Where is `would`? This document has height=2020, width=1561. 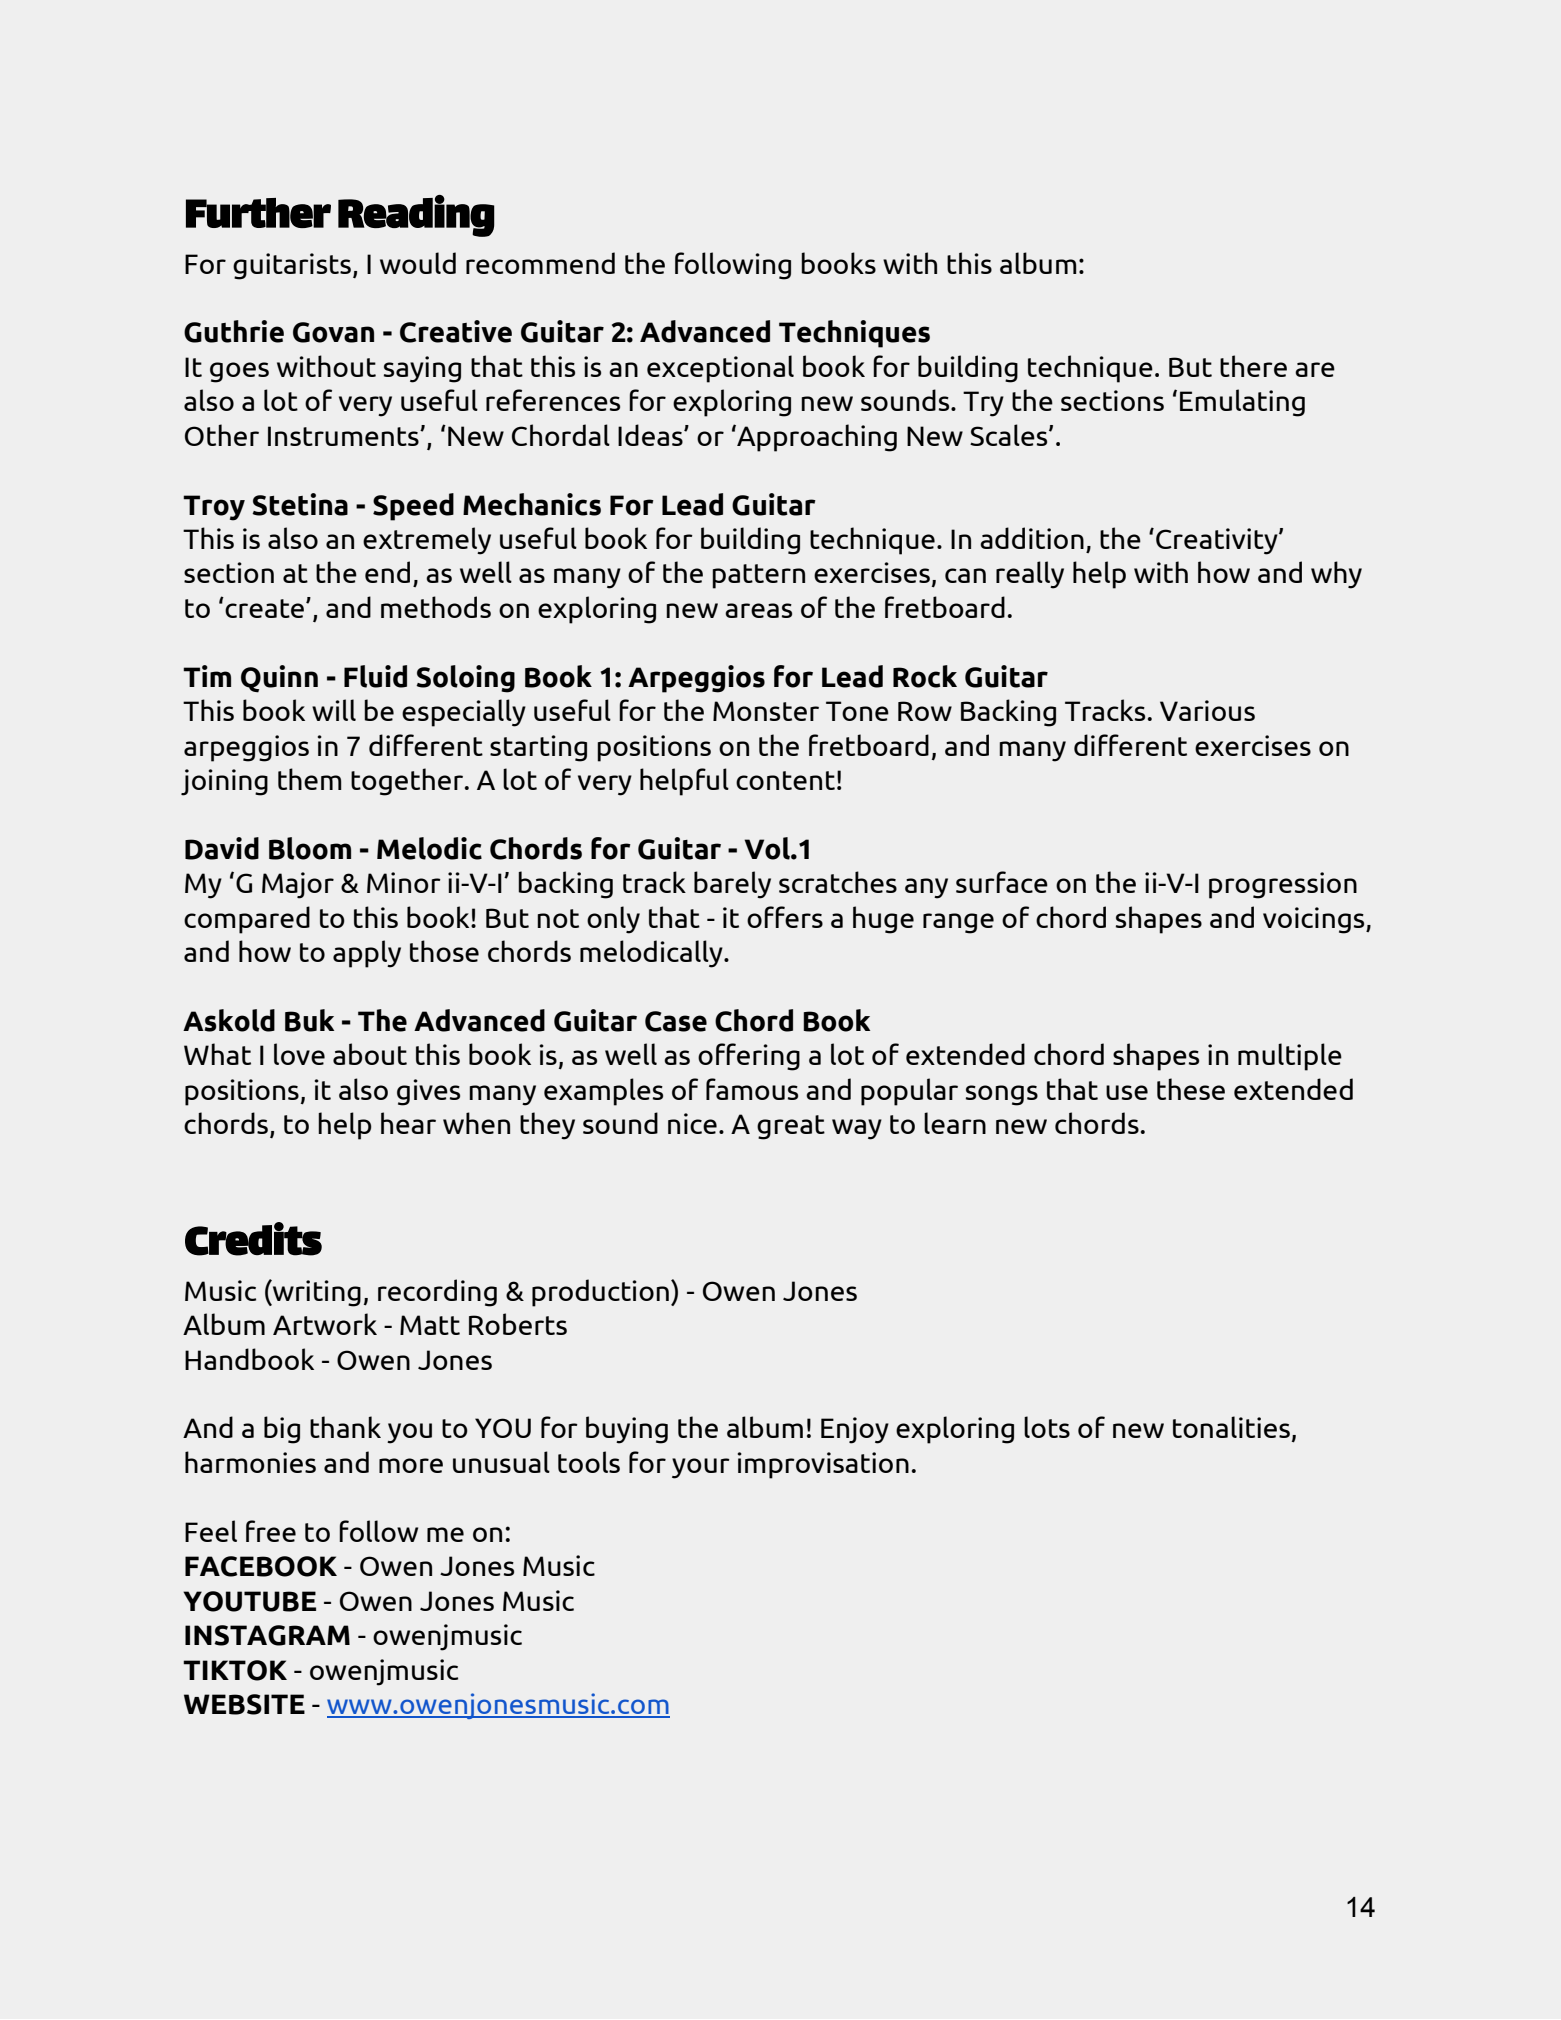
would is located at coordinates (418, 263).
